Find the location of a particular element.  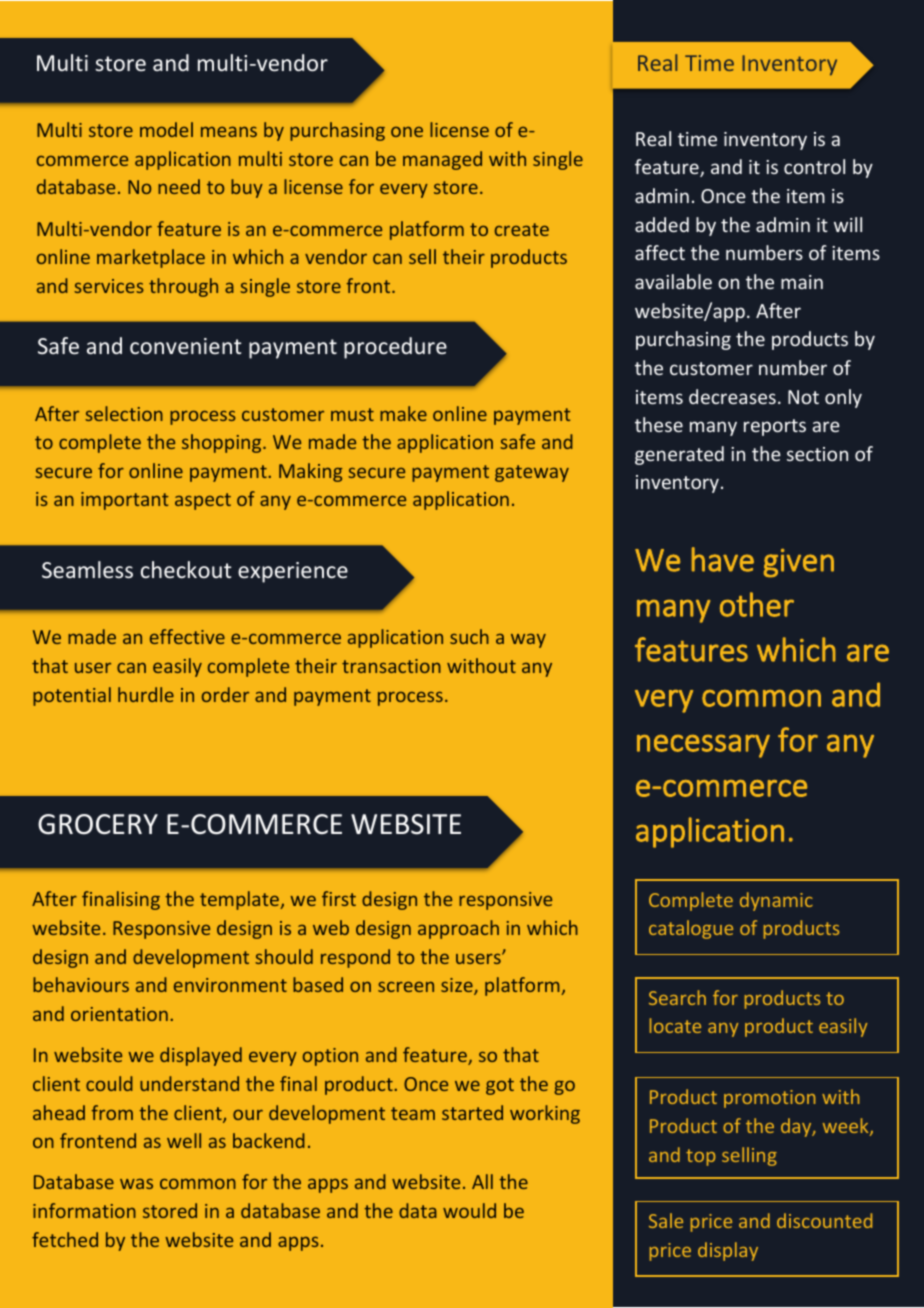

control is located at coordinates (814, 166).
